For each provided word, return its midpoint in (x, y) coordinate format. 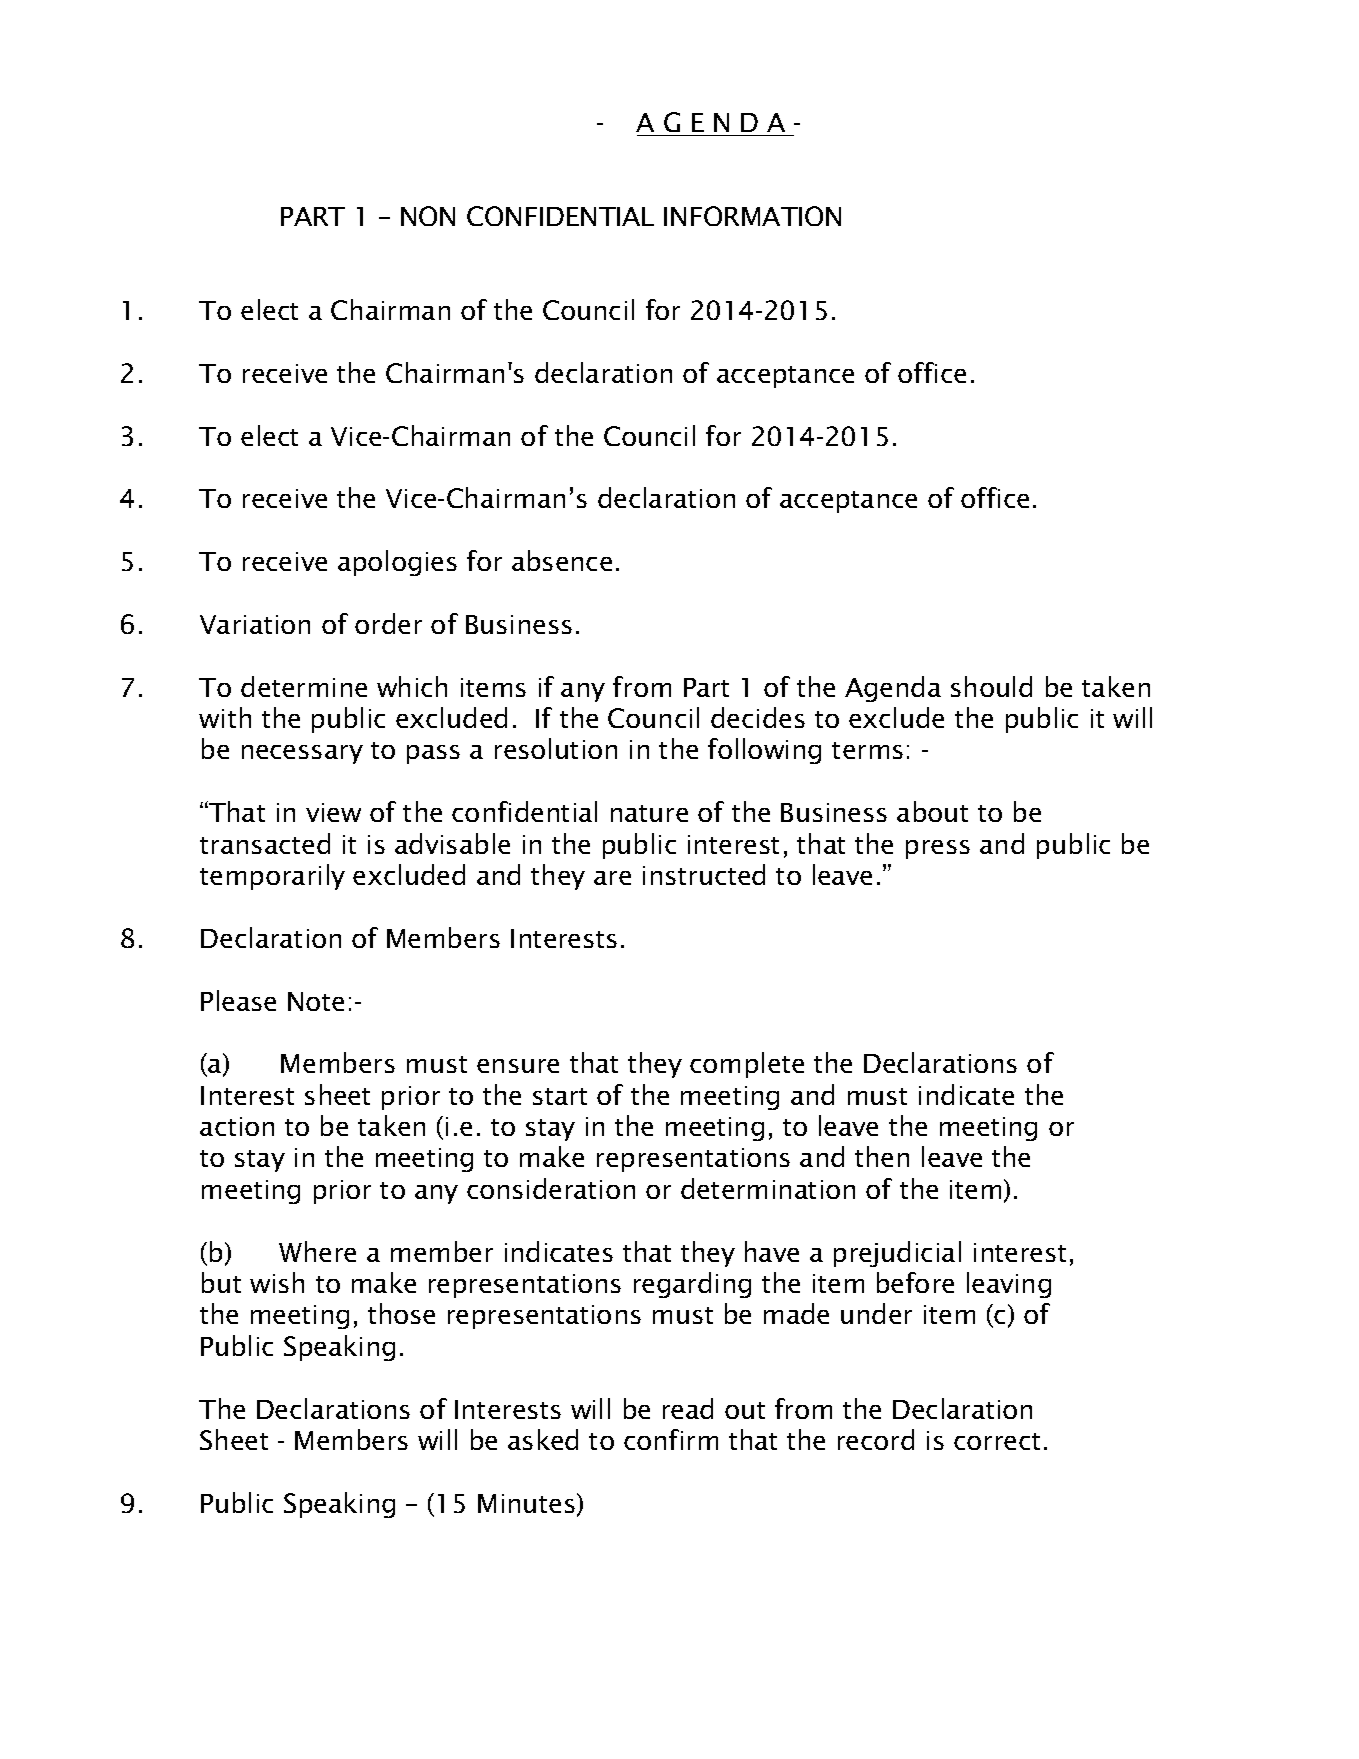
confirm (671, 1439)
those (401, 1313)
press (938, 849)
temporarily (272, 877)
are (612, 878)
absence (562, 560)
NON (428, 216)
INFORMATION (752, 216)
